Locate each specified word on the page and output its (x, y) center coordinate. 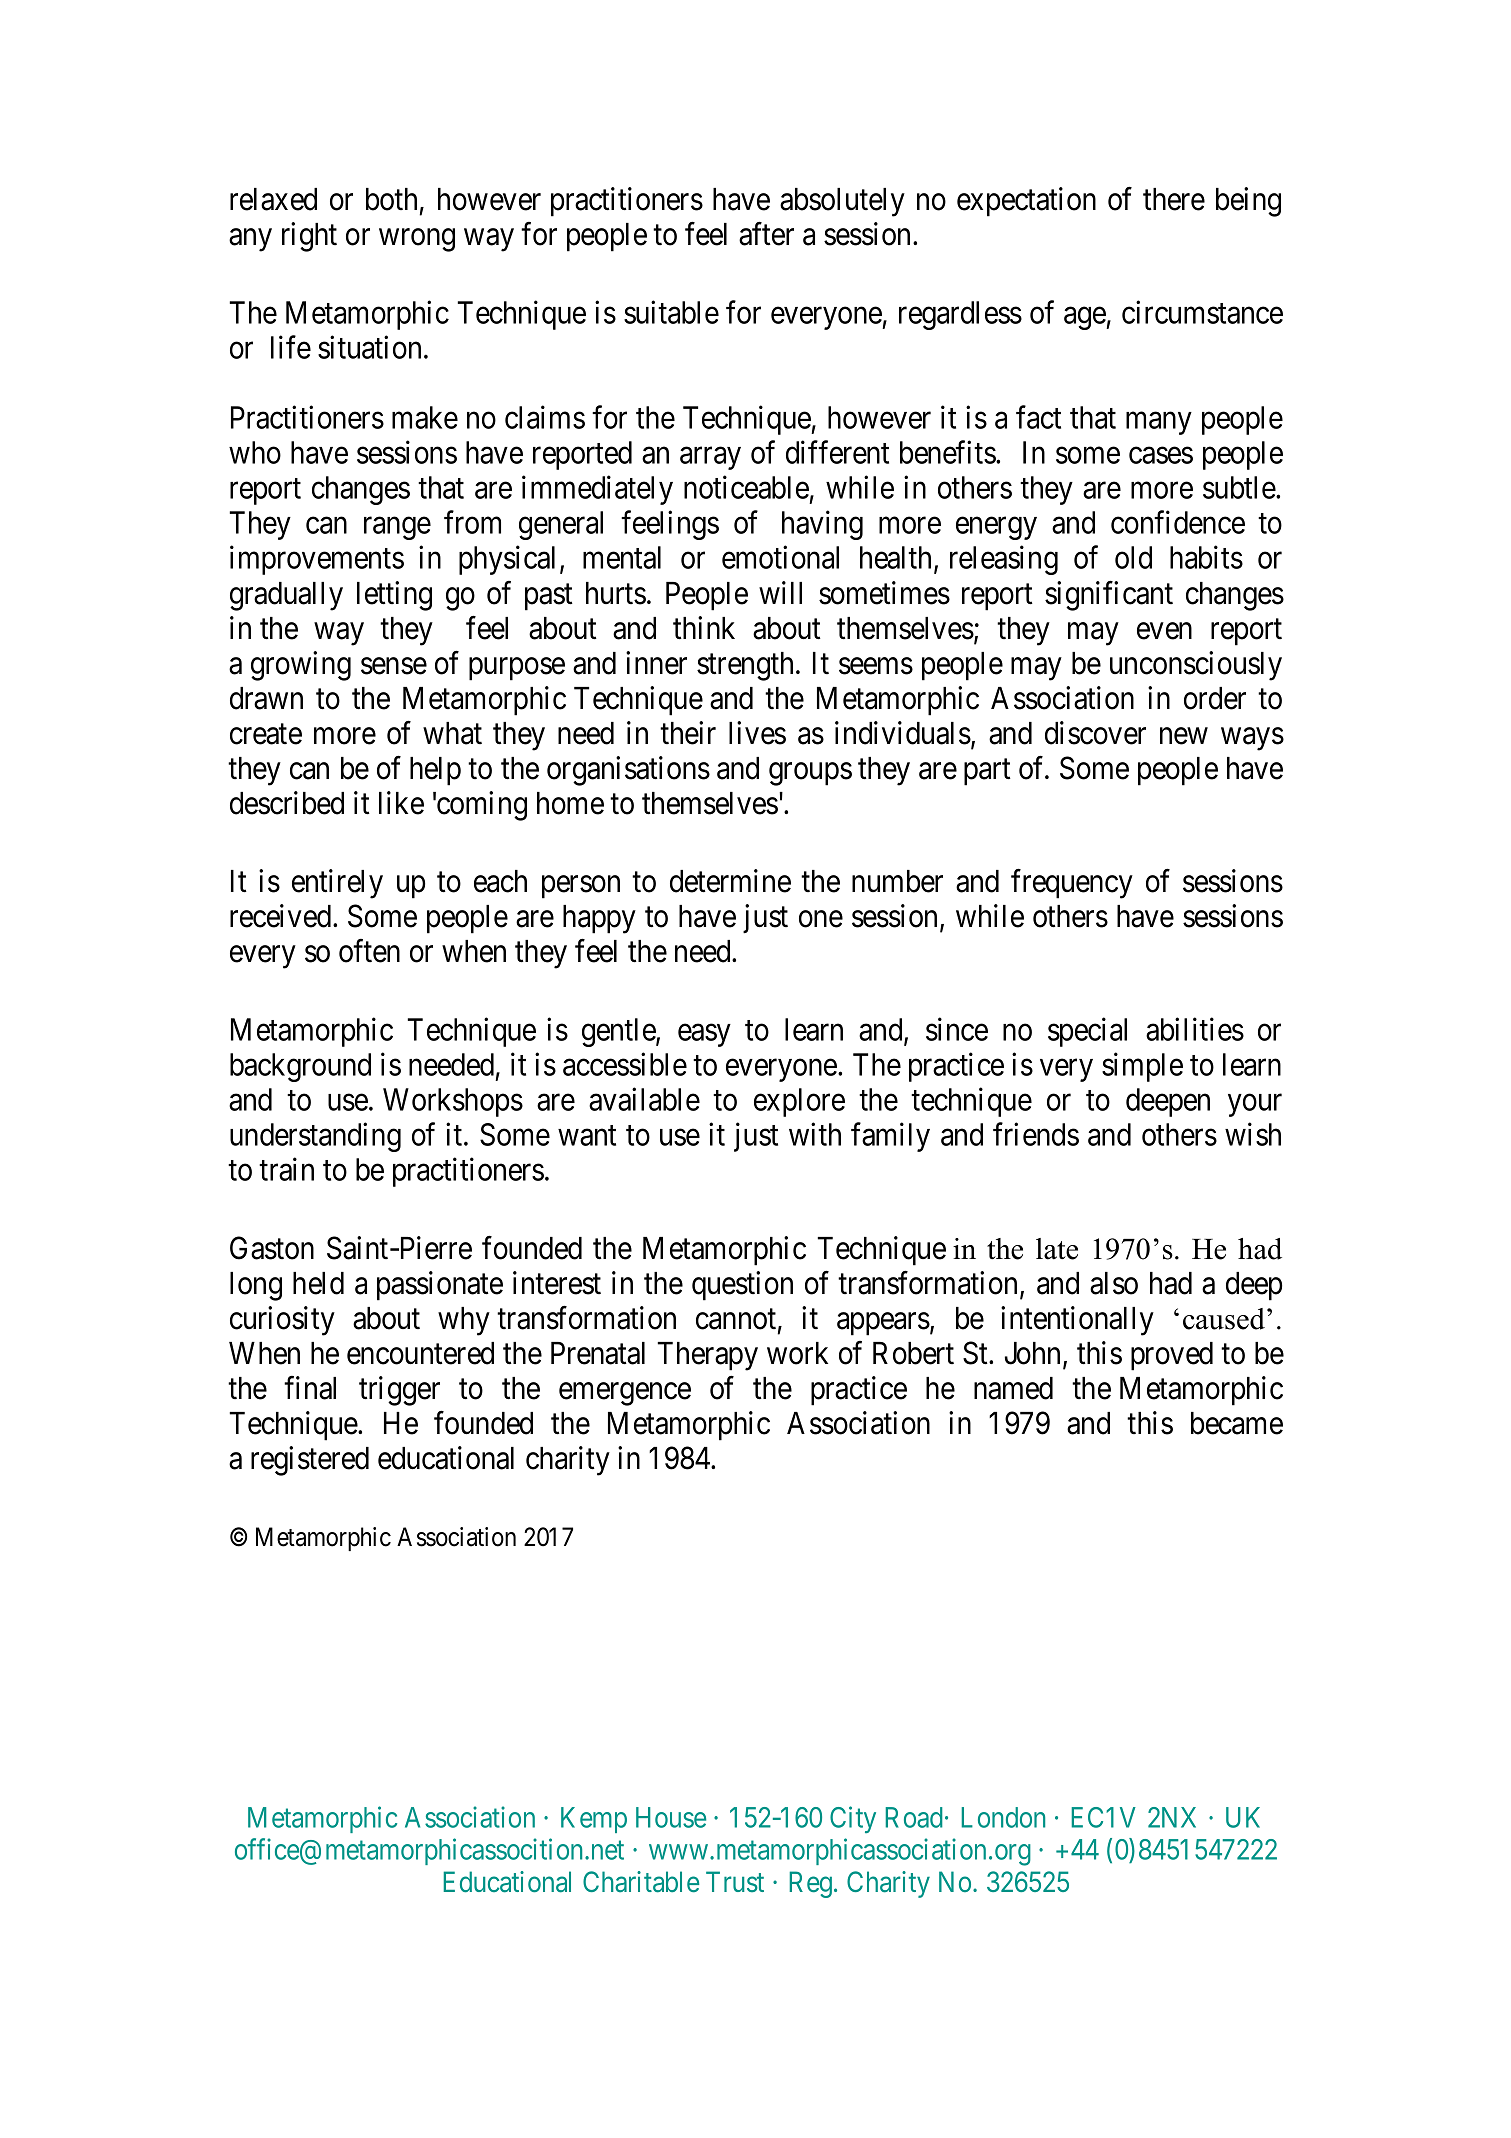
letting (394, 596)
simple (1142, 1067)
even (1164, 631)
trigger (399, 1391)
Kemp (594, 1820)
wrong (417, 240)
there (1174, 199)
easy (704, 1035)
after (766, 234)
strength (745, 666)
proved (1172, 1356)
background (300, 1067)
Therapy (707, 1356)
